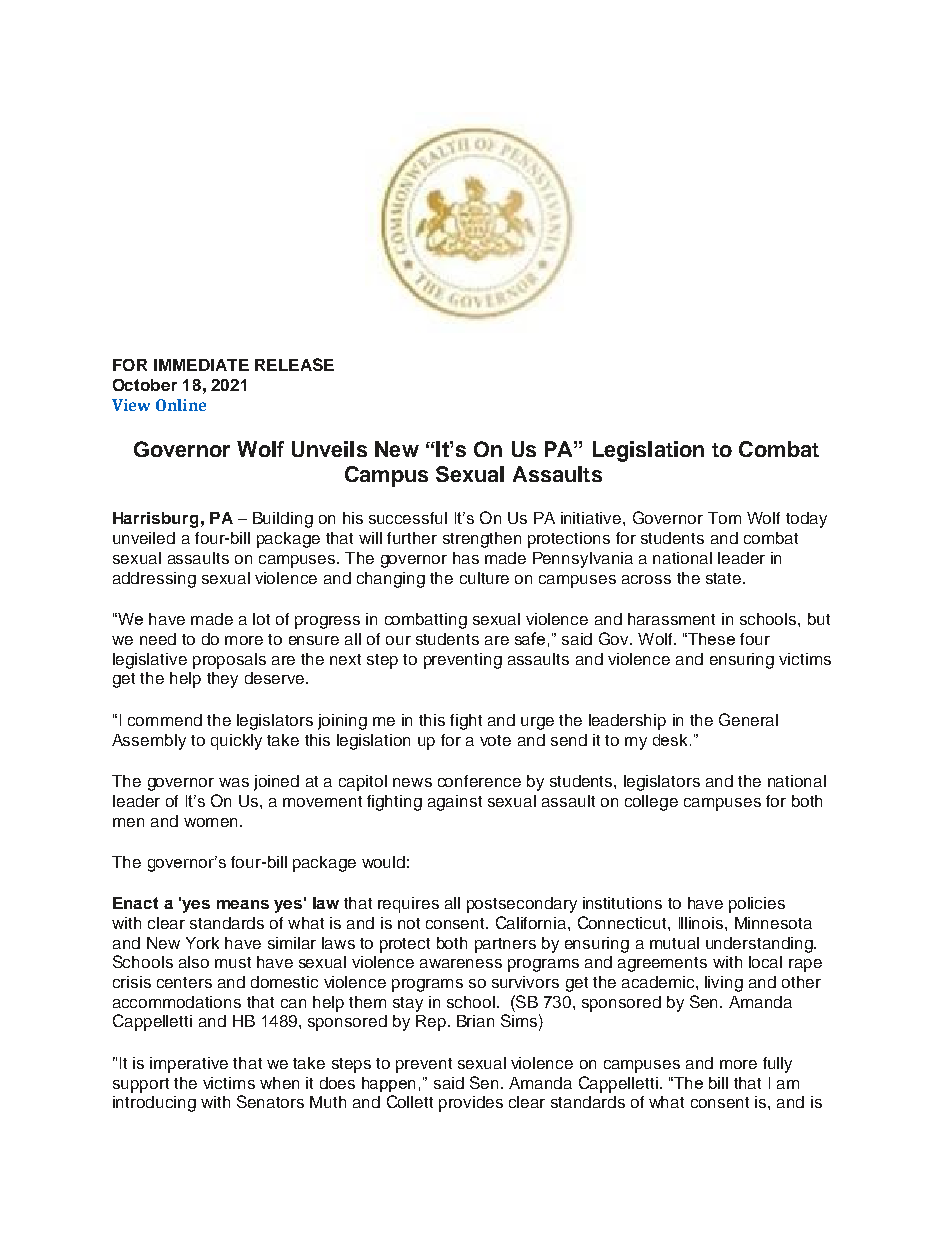 Image resolution: width=952 pixels, height=1233 pixels. What do you see at coordinates (724, 518) in the screenshot?
I see `Tom` at bounding box center [724, 518].
